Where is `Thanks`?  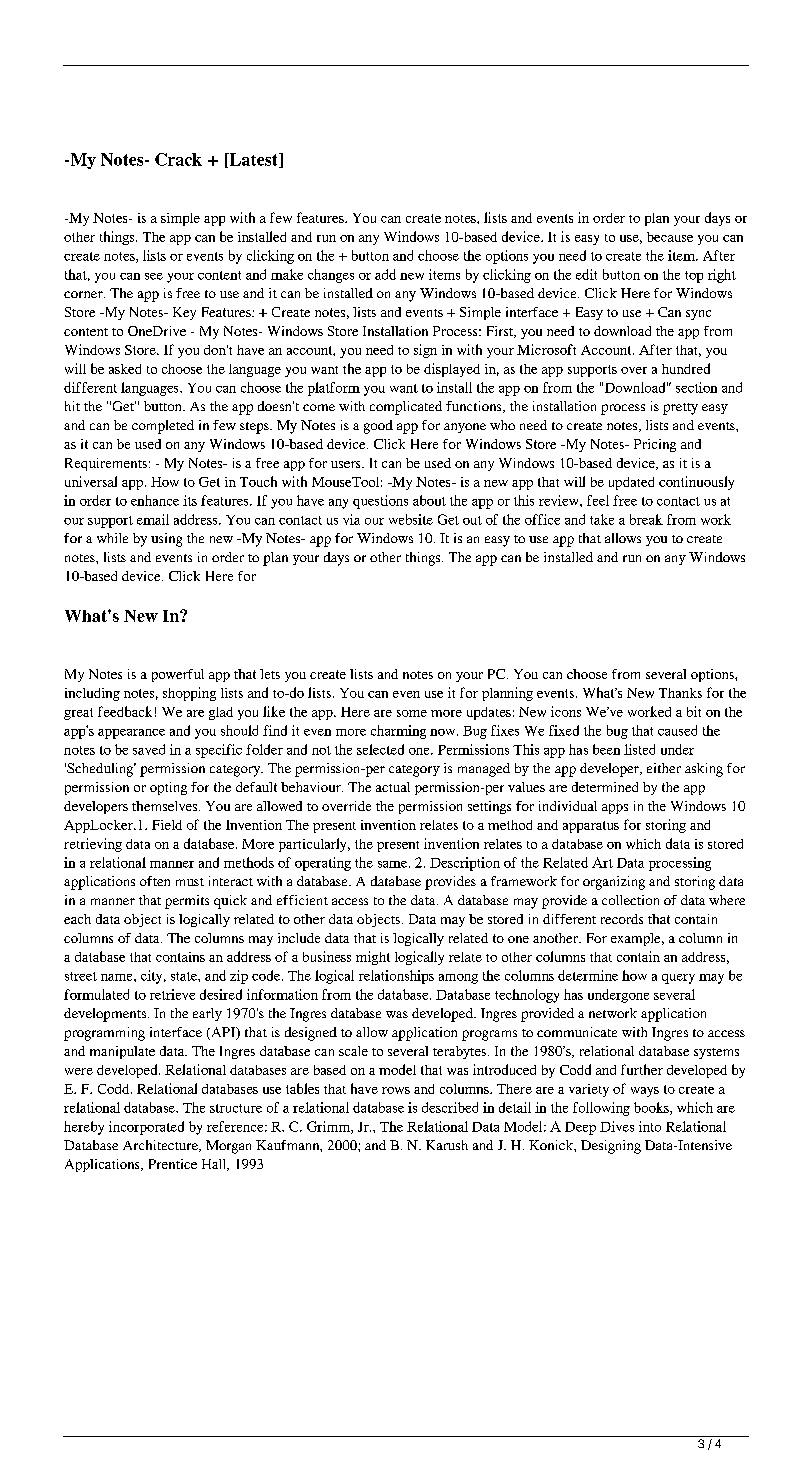 Thanks is located at coordinates (680, 693).
